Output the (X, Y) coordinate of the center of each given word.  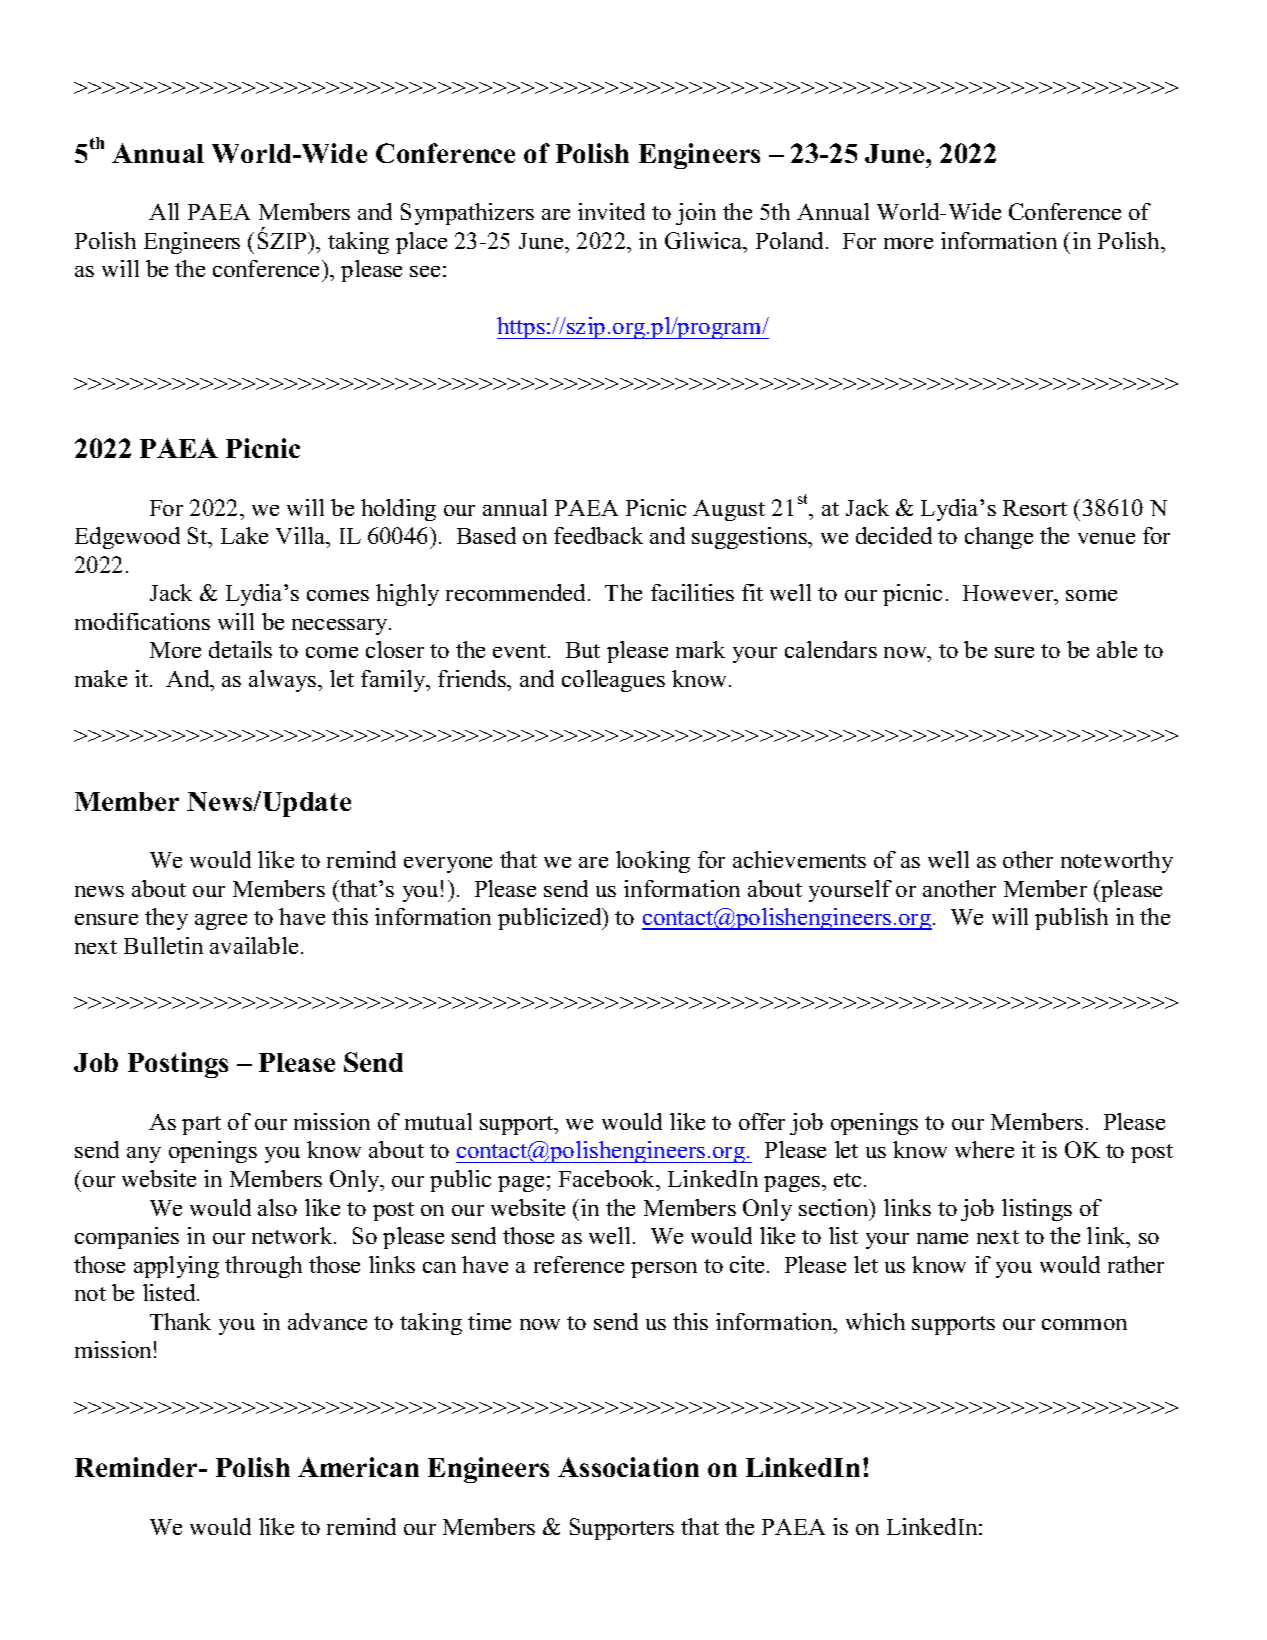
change (999, 538)
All (164, 211)
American (358, 1467)
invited (611, 211)
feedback (598, 535)
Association (628, 1467)
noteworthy (1117, 862)
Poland (791, 240)
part (201, 1125)
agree (221, 922)
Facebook (608, 1178)
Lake (244, 535)
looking (653, 862)
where (984, 1149)
